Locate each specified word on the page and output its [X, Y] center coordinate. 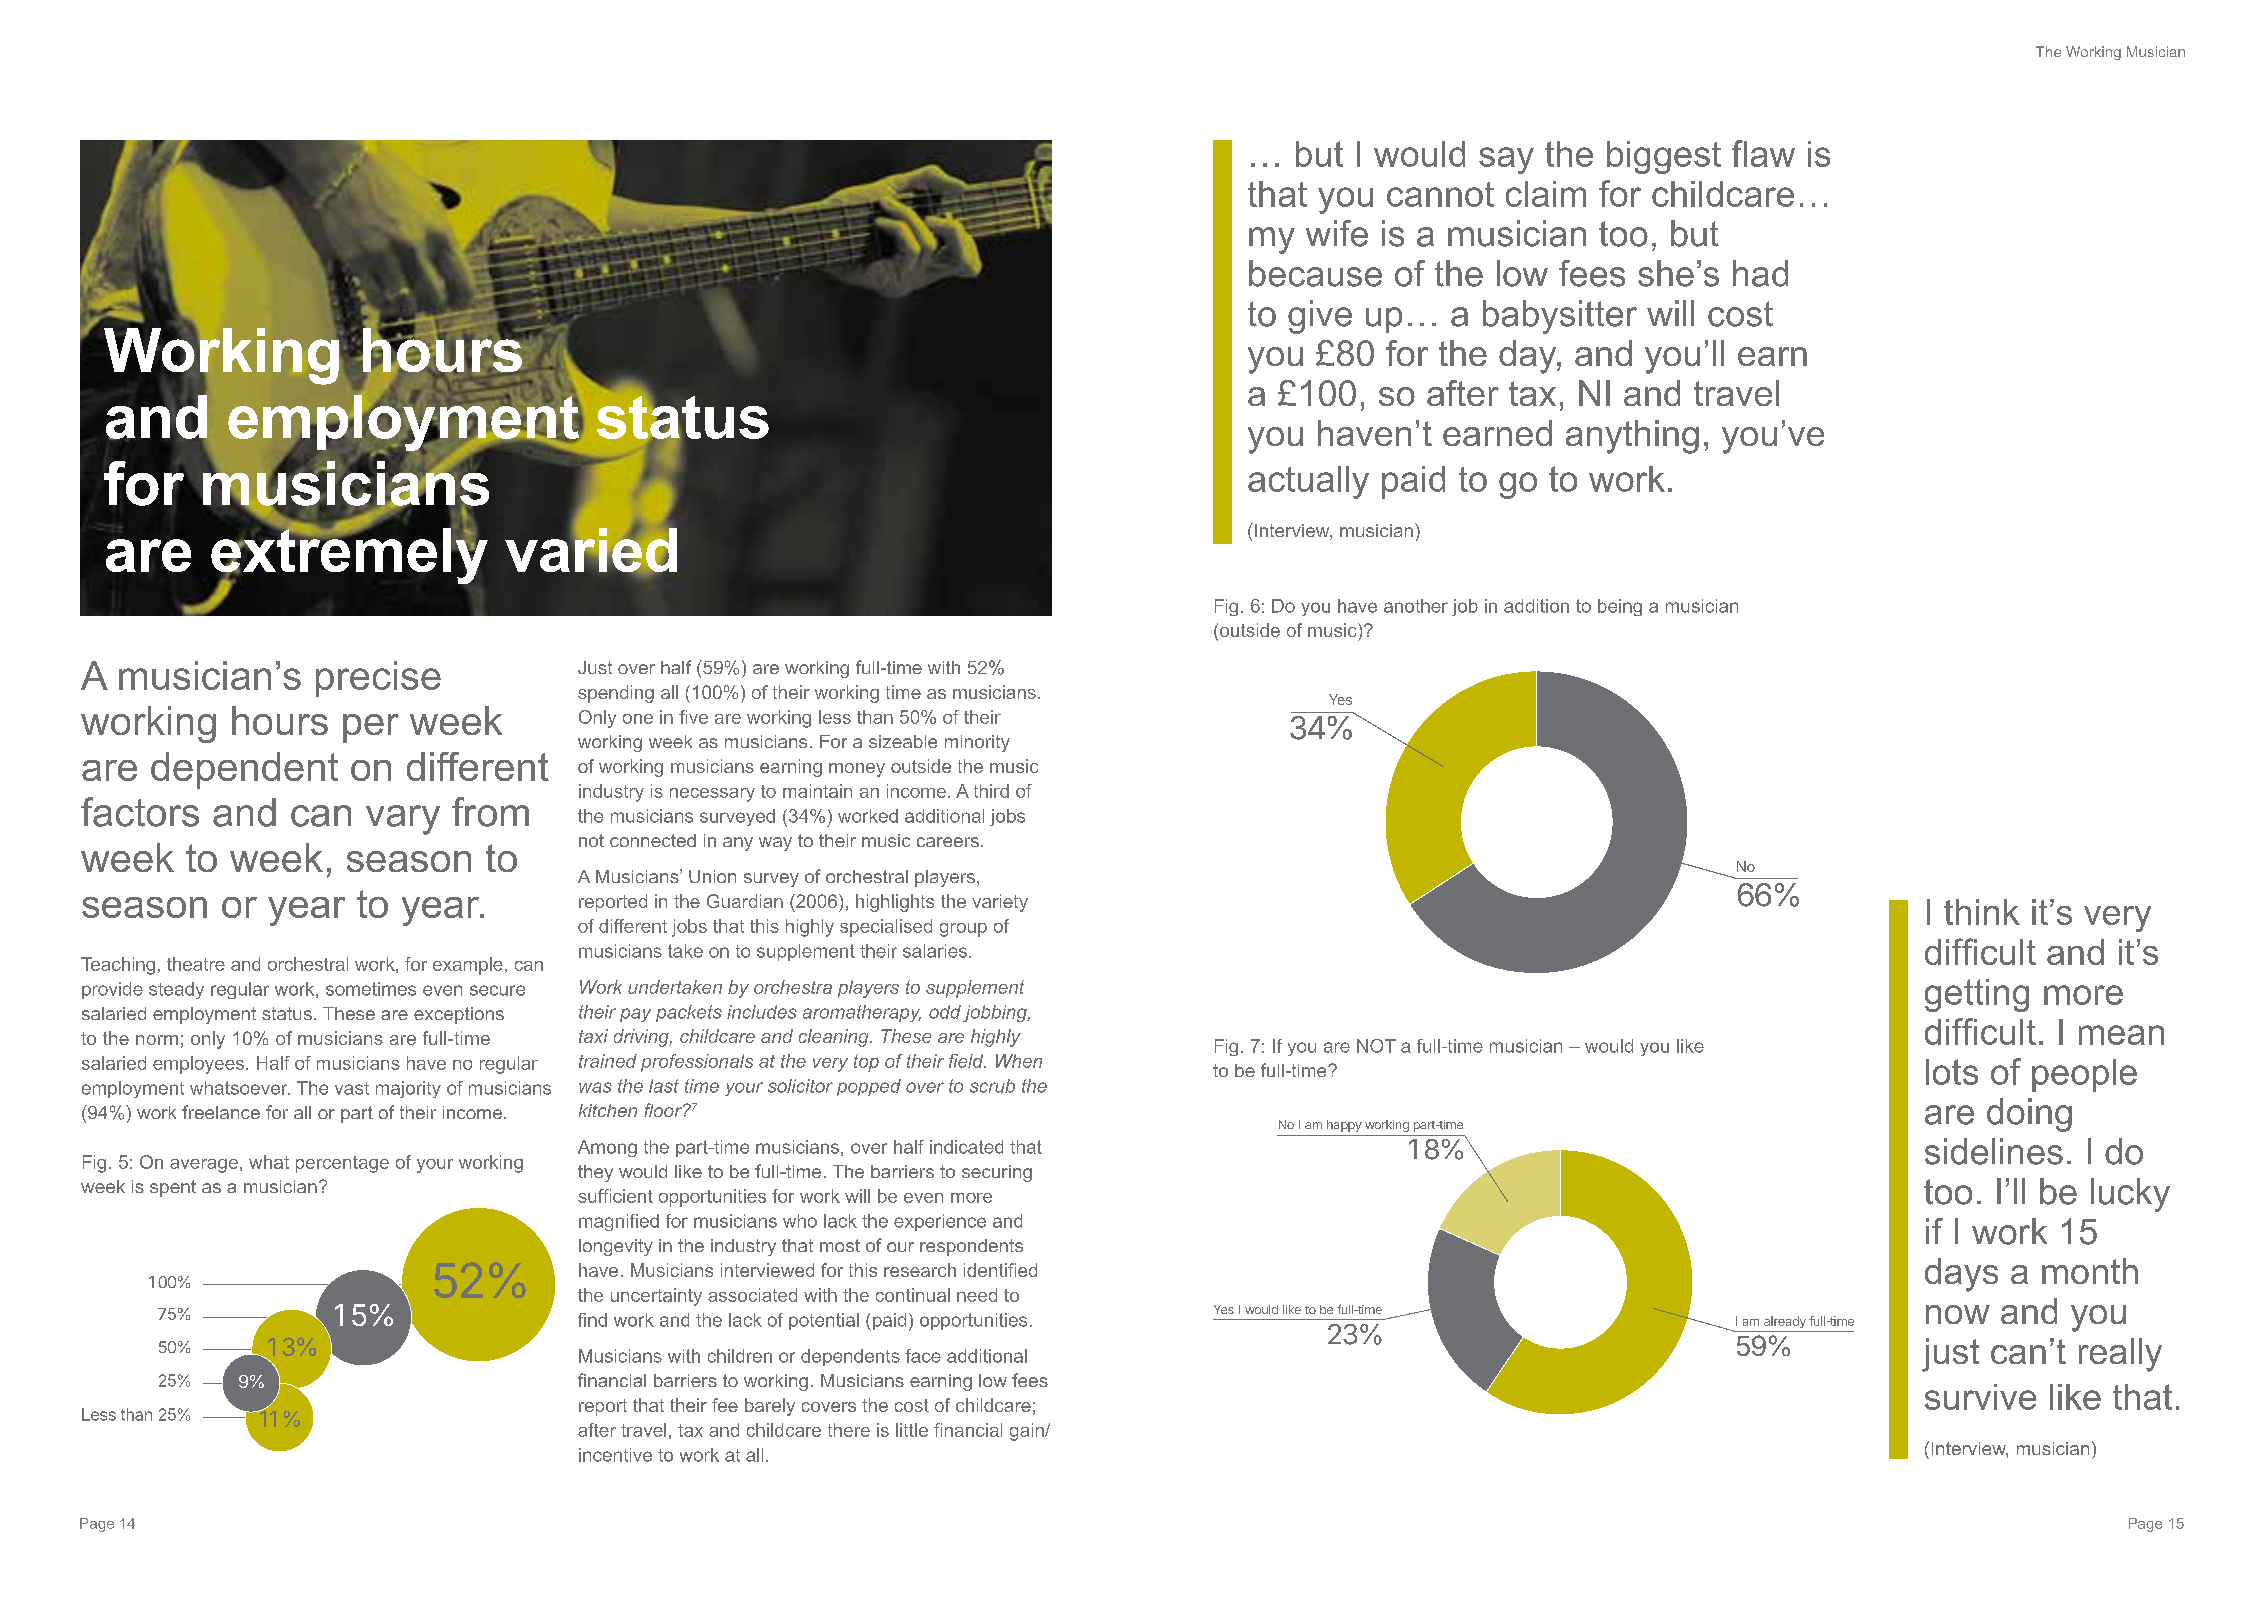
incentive [615, 1455]
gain [1028, 1432]
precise [378, 679]
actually [1308, 482]
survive [1980, 1397]
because [1315, 273]
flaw [1763, 153]
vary [403, 820]
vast [352, 1088]
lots [1952, 1072]
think [1982, 912]
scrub [992, 1086]
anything [1632, 437]
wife [1337, 233]
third [991, 791]
